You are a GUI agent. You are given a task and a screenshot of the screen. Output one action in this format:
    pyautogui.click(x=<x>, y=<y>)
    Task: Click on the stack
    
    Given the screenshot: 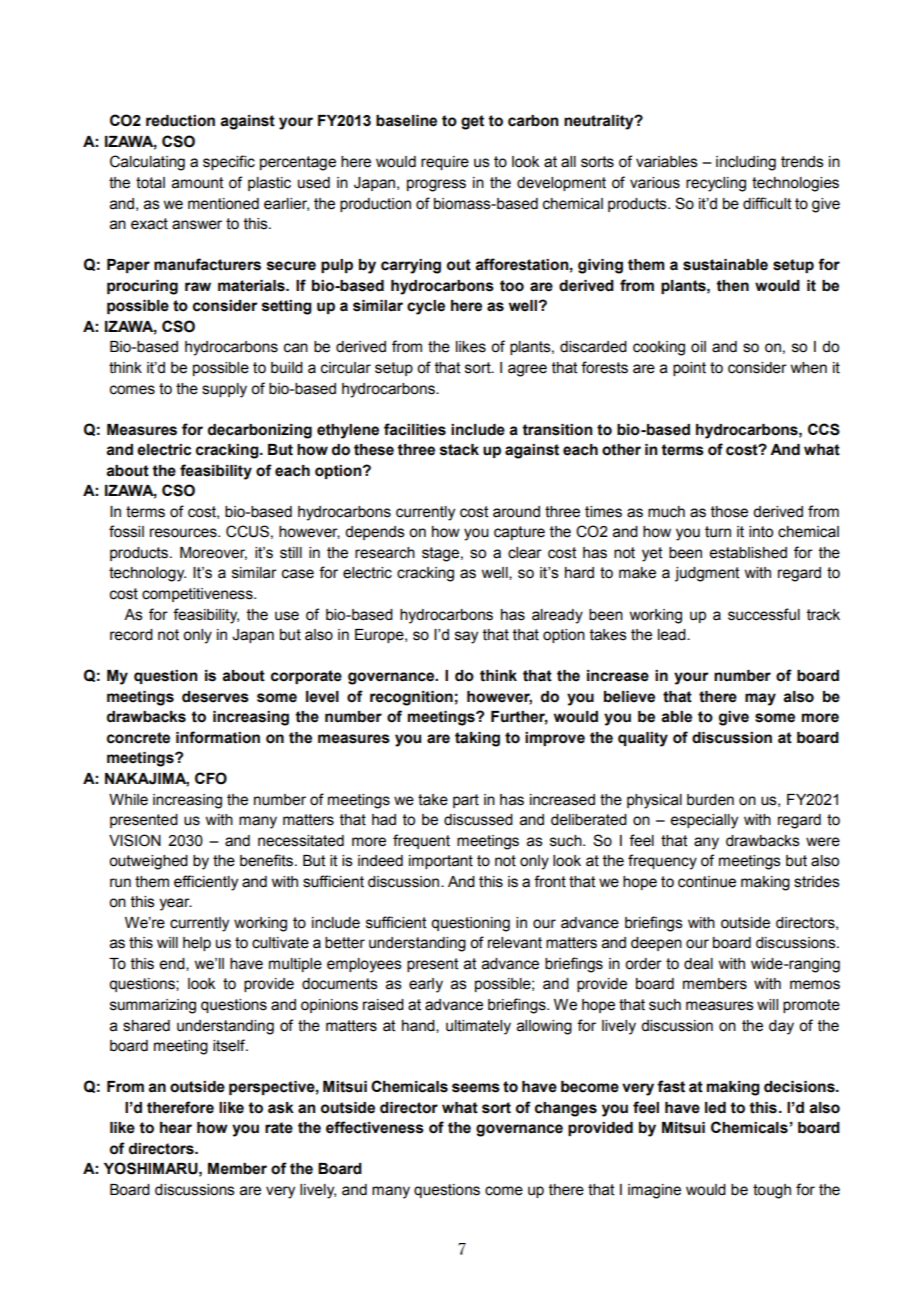 What is the action you would take?
    pyautogui.click(x=459, y=450)
